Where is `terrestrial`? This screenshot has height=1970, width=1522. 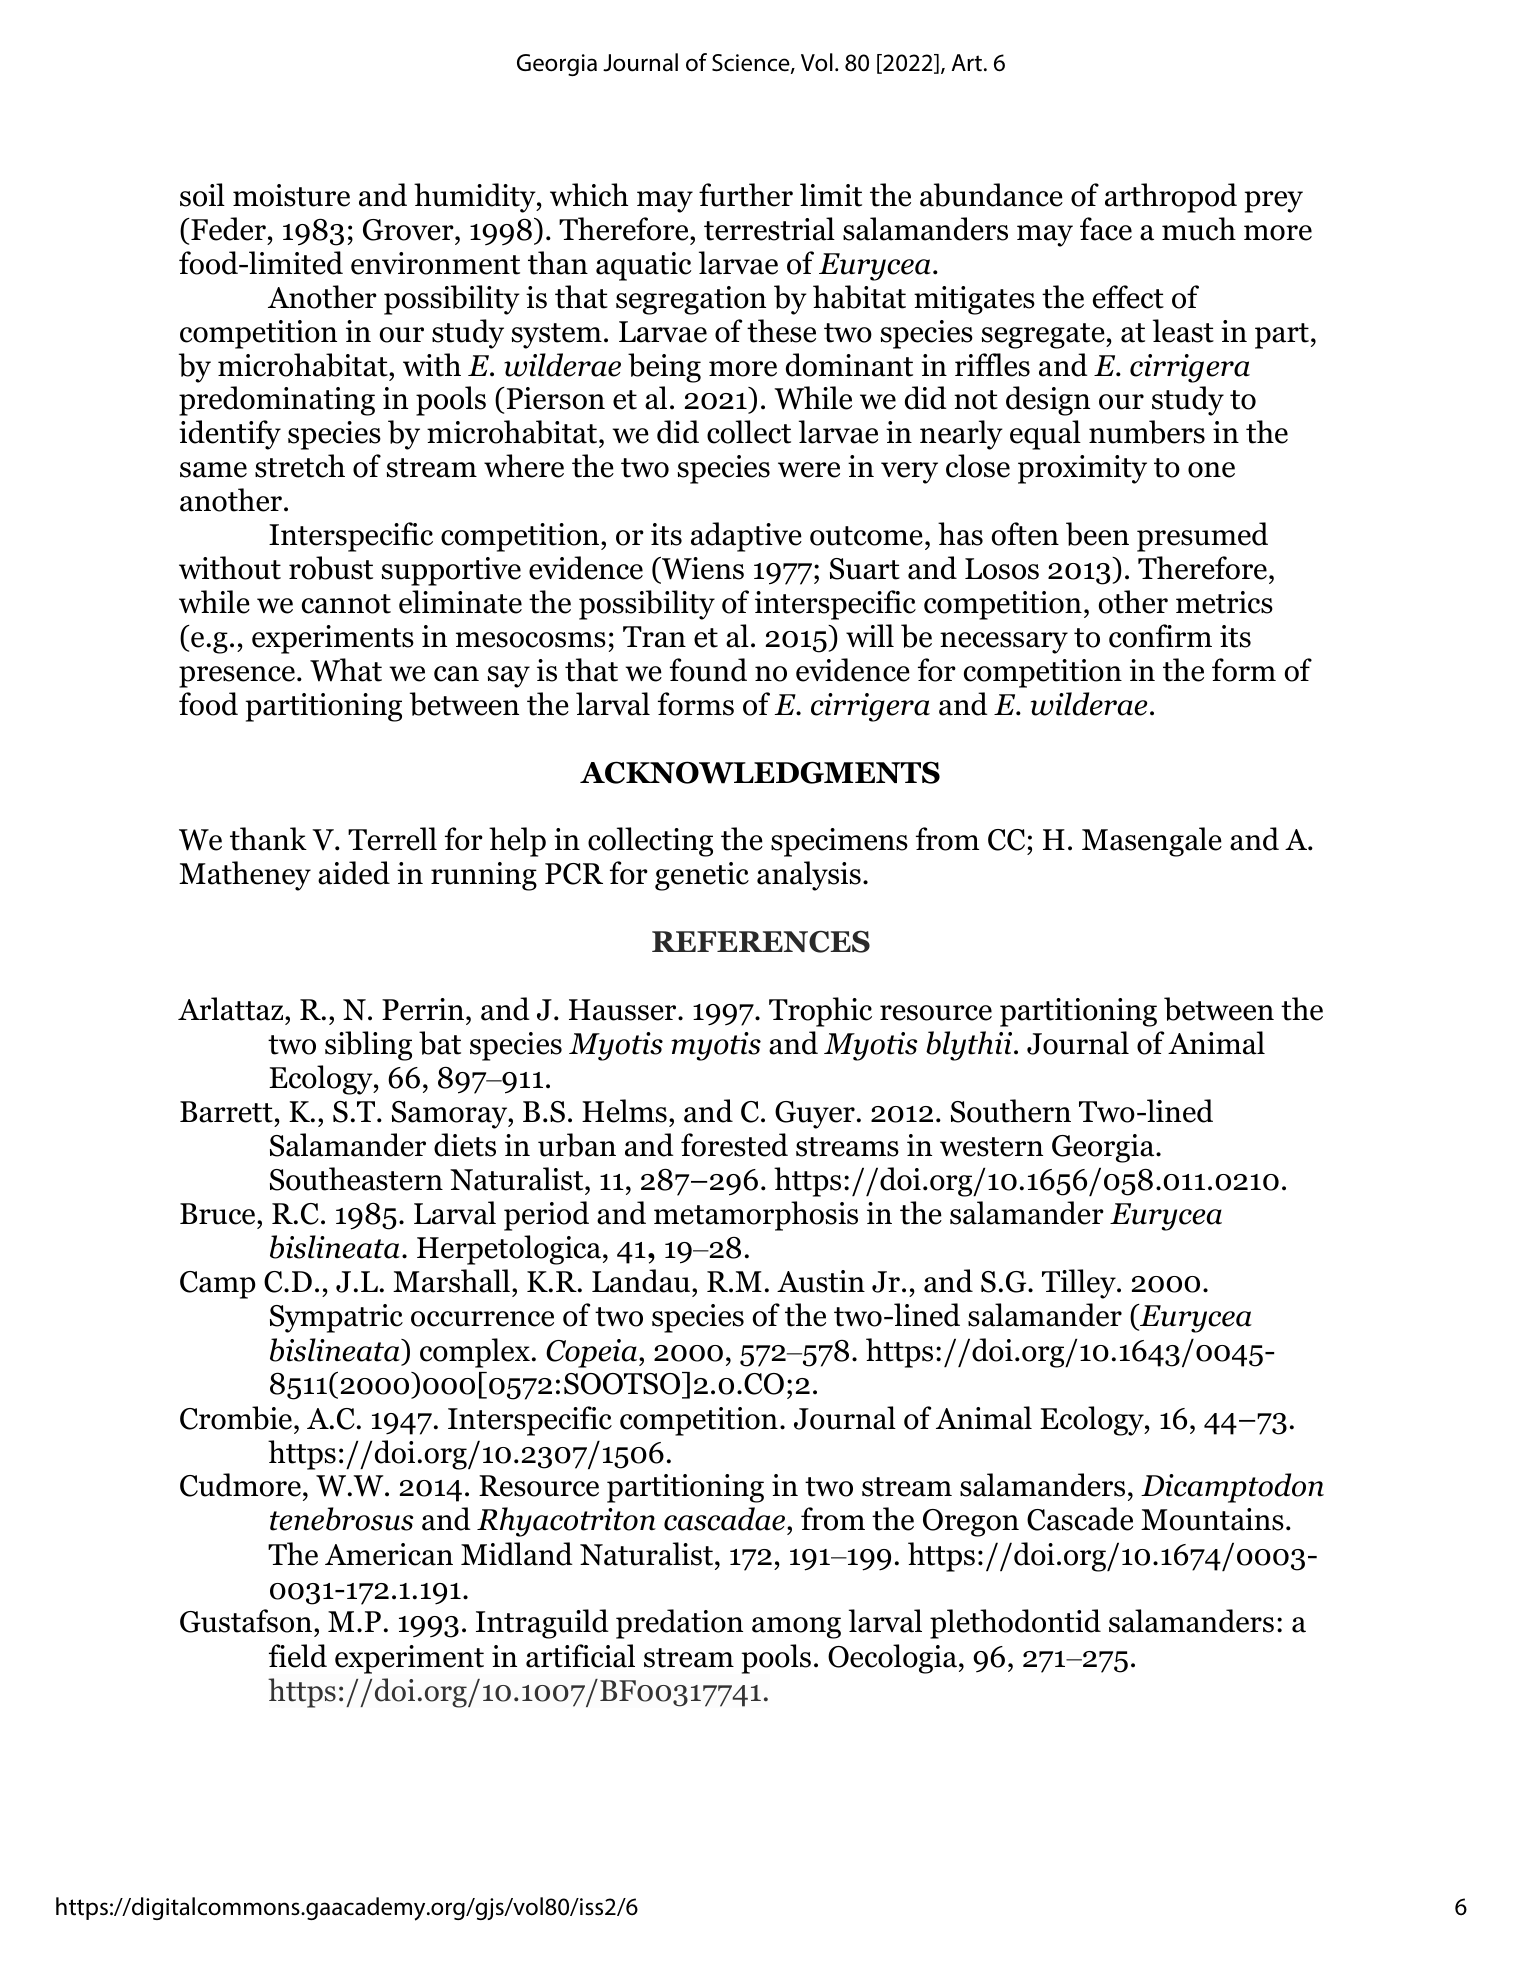
terrestrial is located at coordinates (769, 229).
